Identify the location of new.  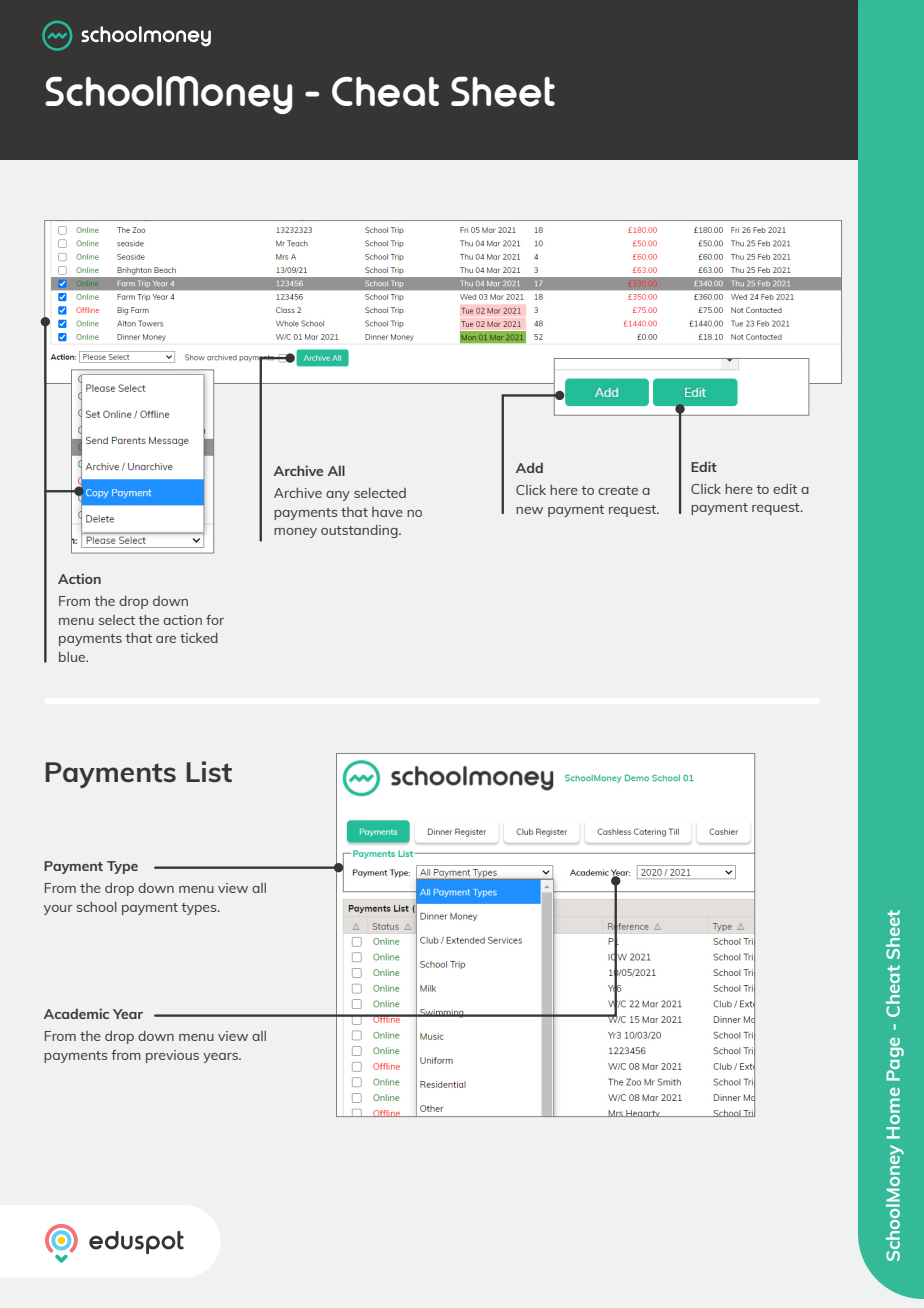
(529, 510).
